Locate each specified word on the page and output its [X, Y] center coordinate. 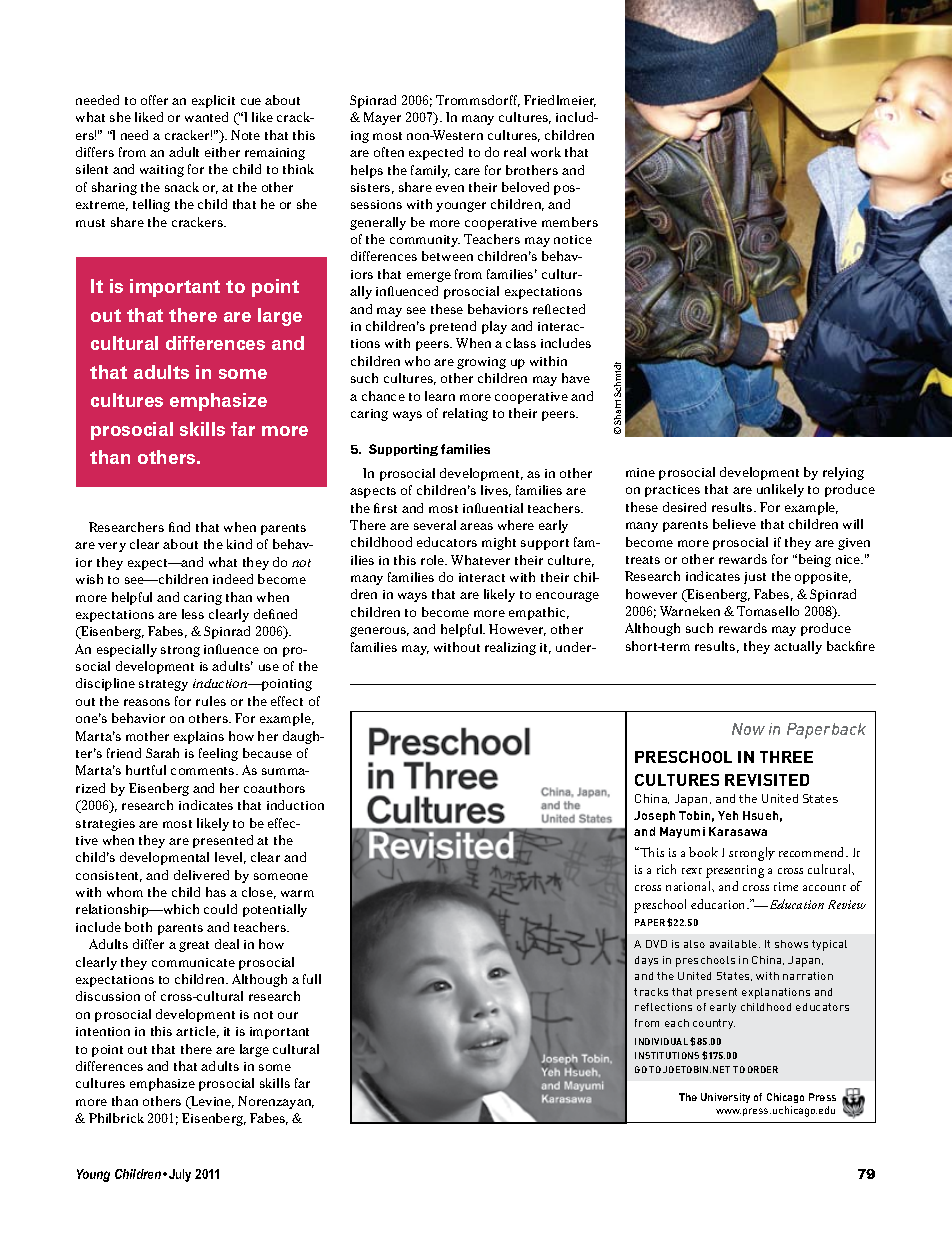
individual [661, 1041]
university [725, 1098]
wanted [206, 117]
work [546, 152]
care [467, 171]
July [180, 1175]
